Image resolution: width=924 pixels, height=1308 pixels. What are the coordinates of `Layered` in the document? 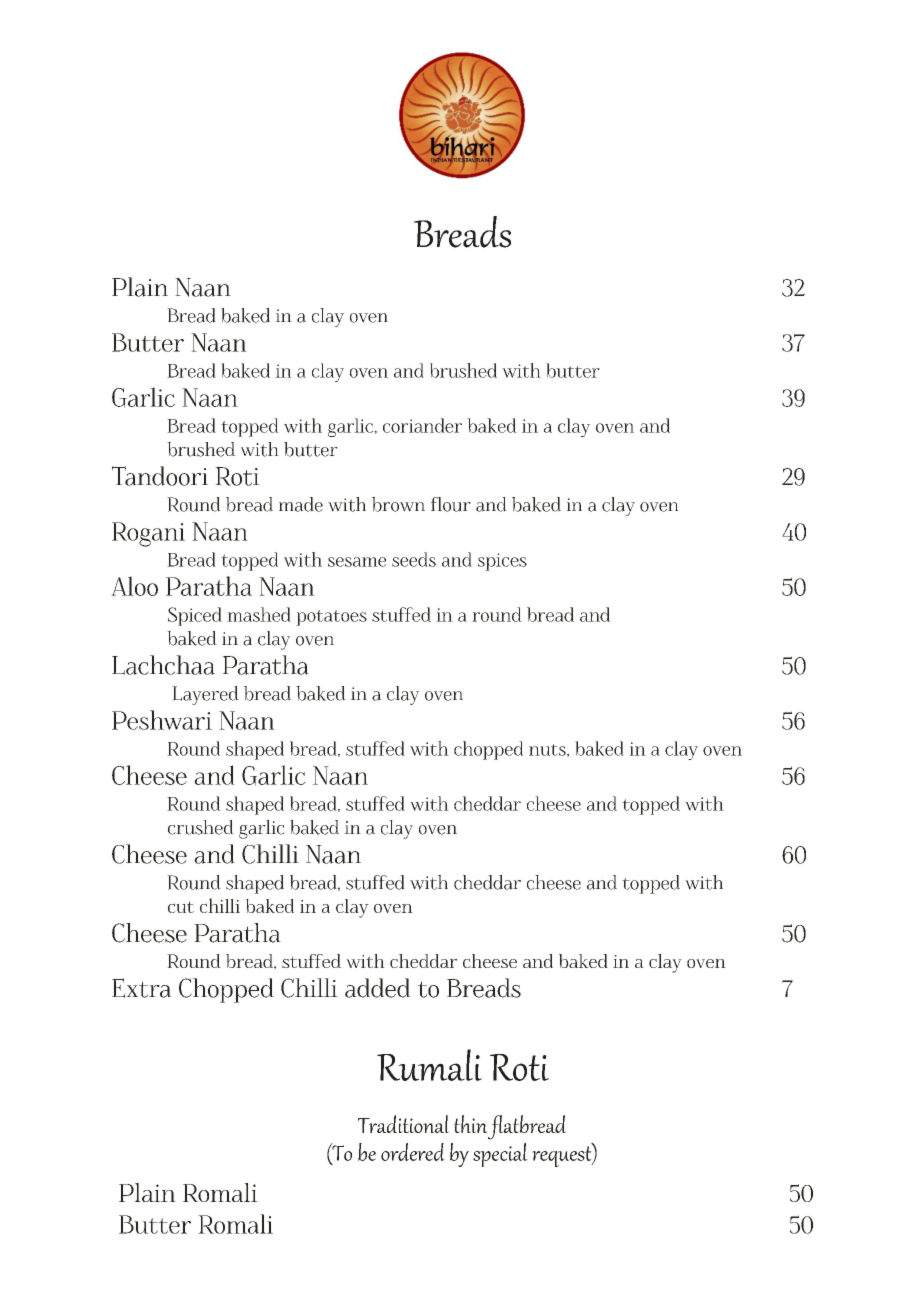 It's located at (205, 695).
